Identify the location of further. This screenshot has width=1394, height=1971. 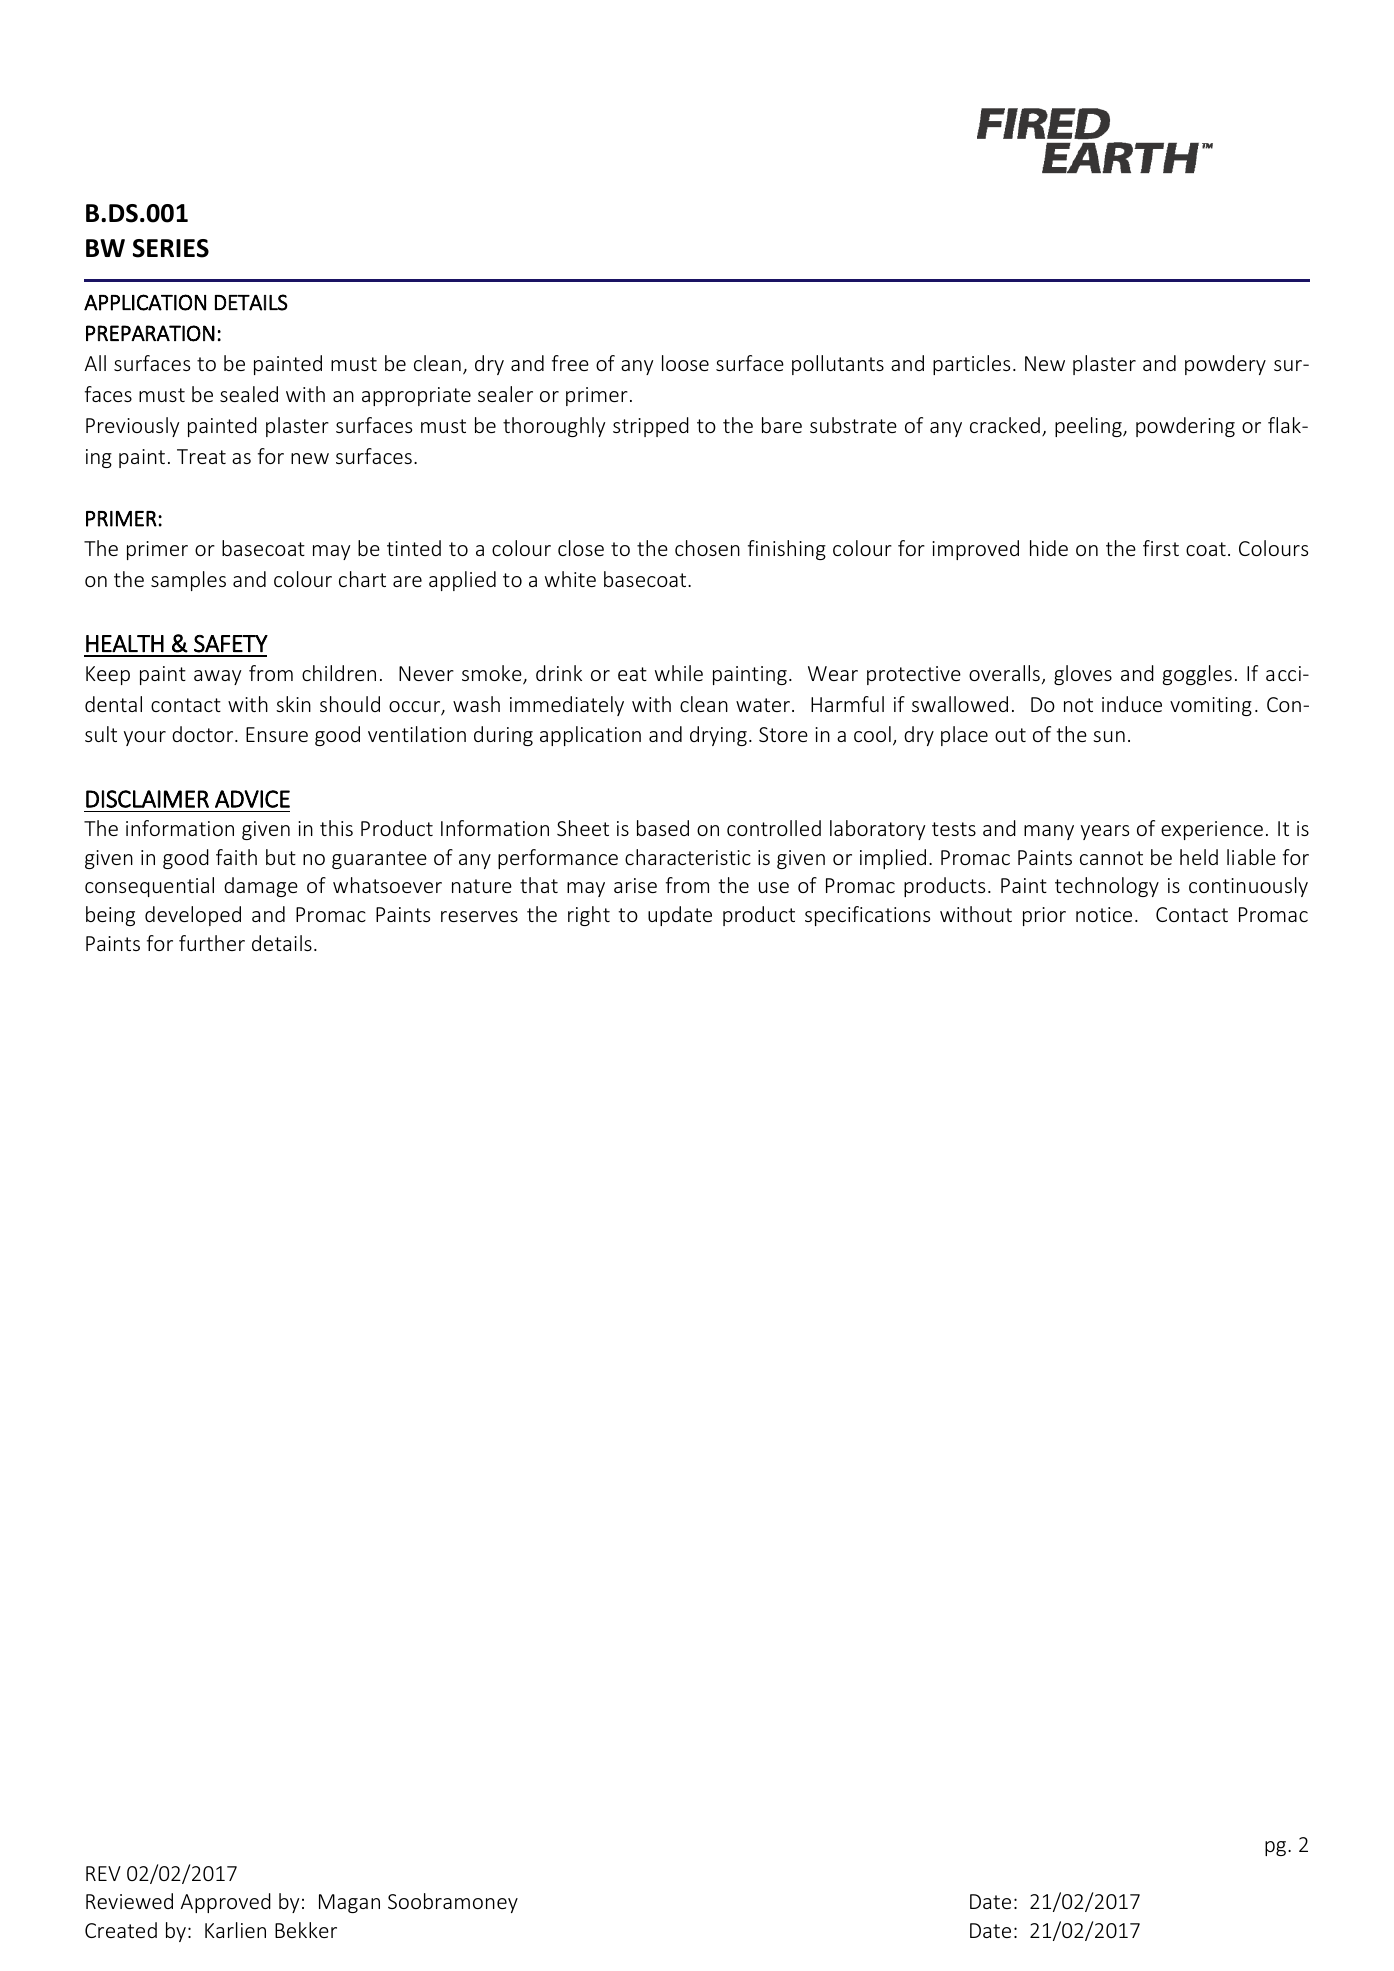
(212, 943).
